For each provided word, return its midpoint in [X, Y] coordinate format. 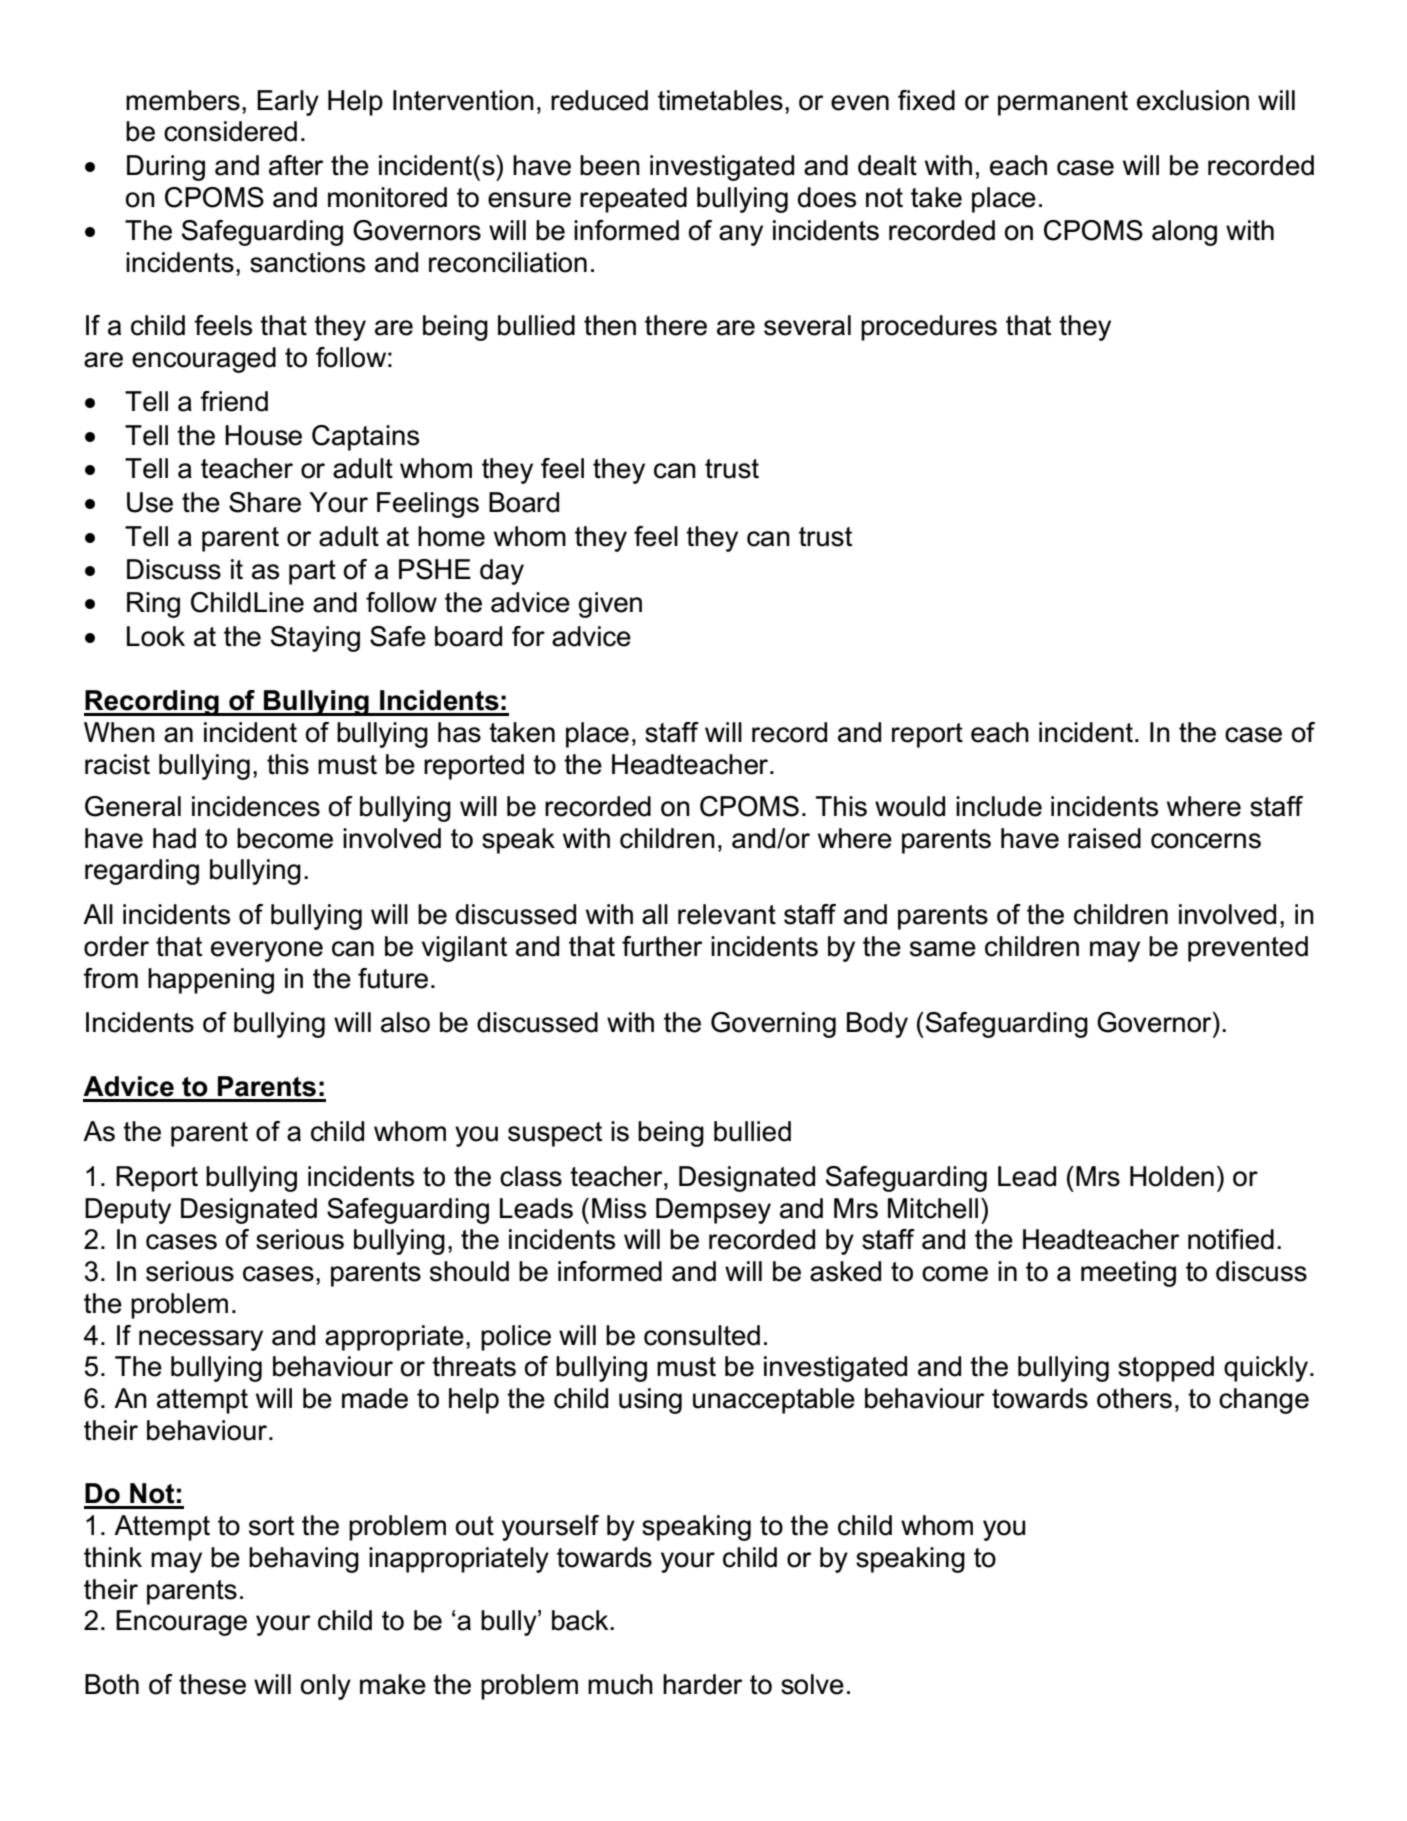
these [212, 1684]
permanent [1063, 103]
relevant [727, 914]
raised [1104, 838]
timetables [720, 100]
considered [230, 131]
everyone [267, 951]
